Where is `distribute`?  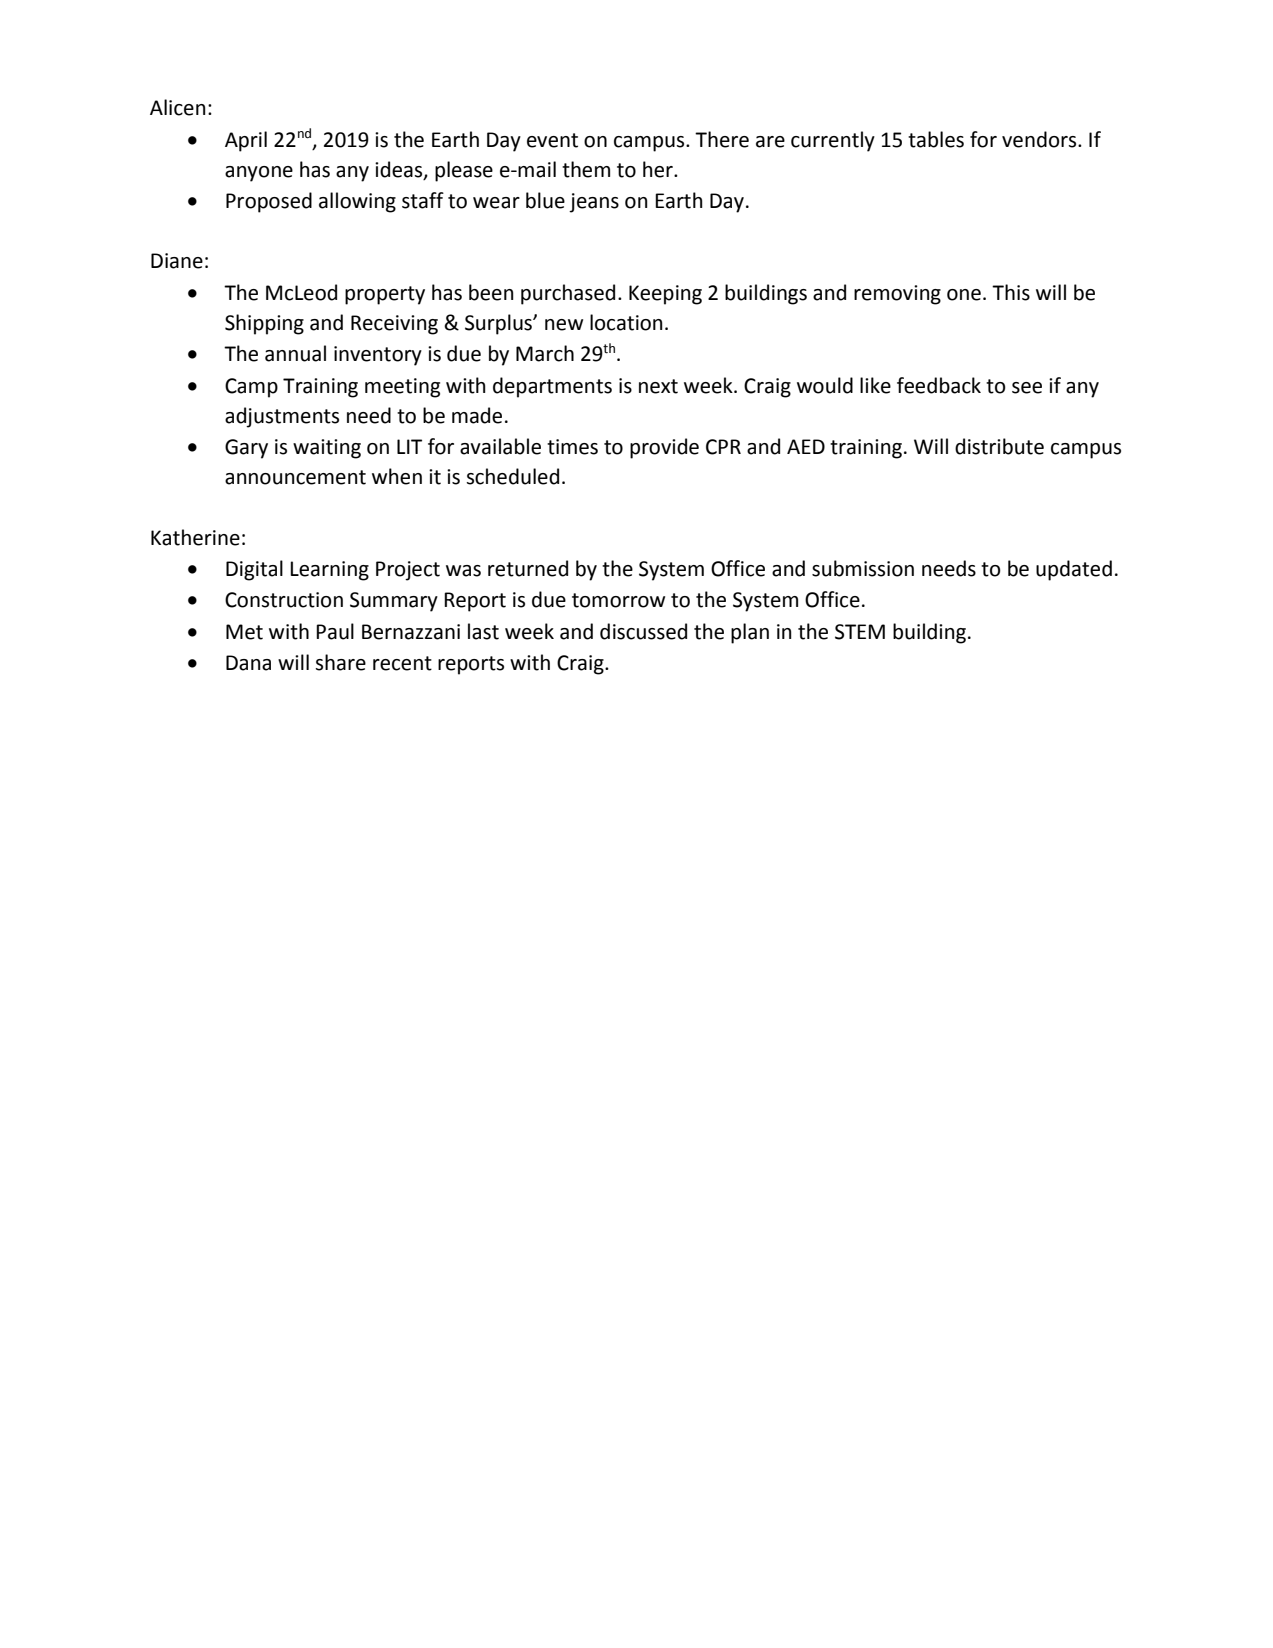
distribute is located at coordinates (999, 446).
